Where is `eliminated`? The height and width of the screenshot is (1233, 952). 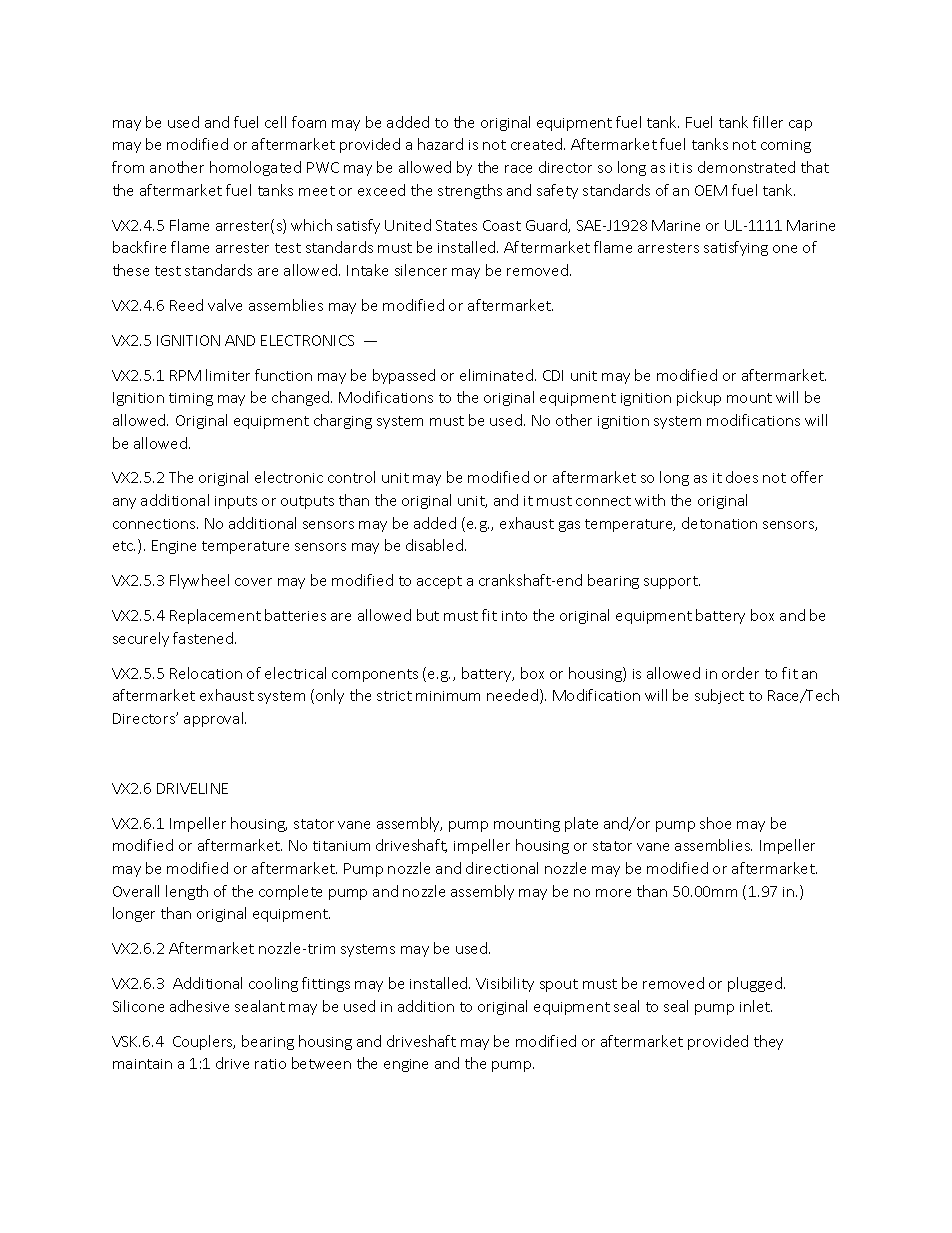
eliminated is located at coordinates (496, 375).
